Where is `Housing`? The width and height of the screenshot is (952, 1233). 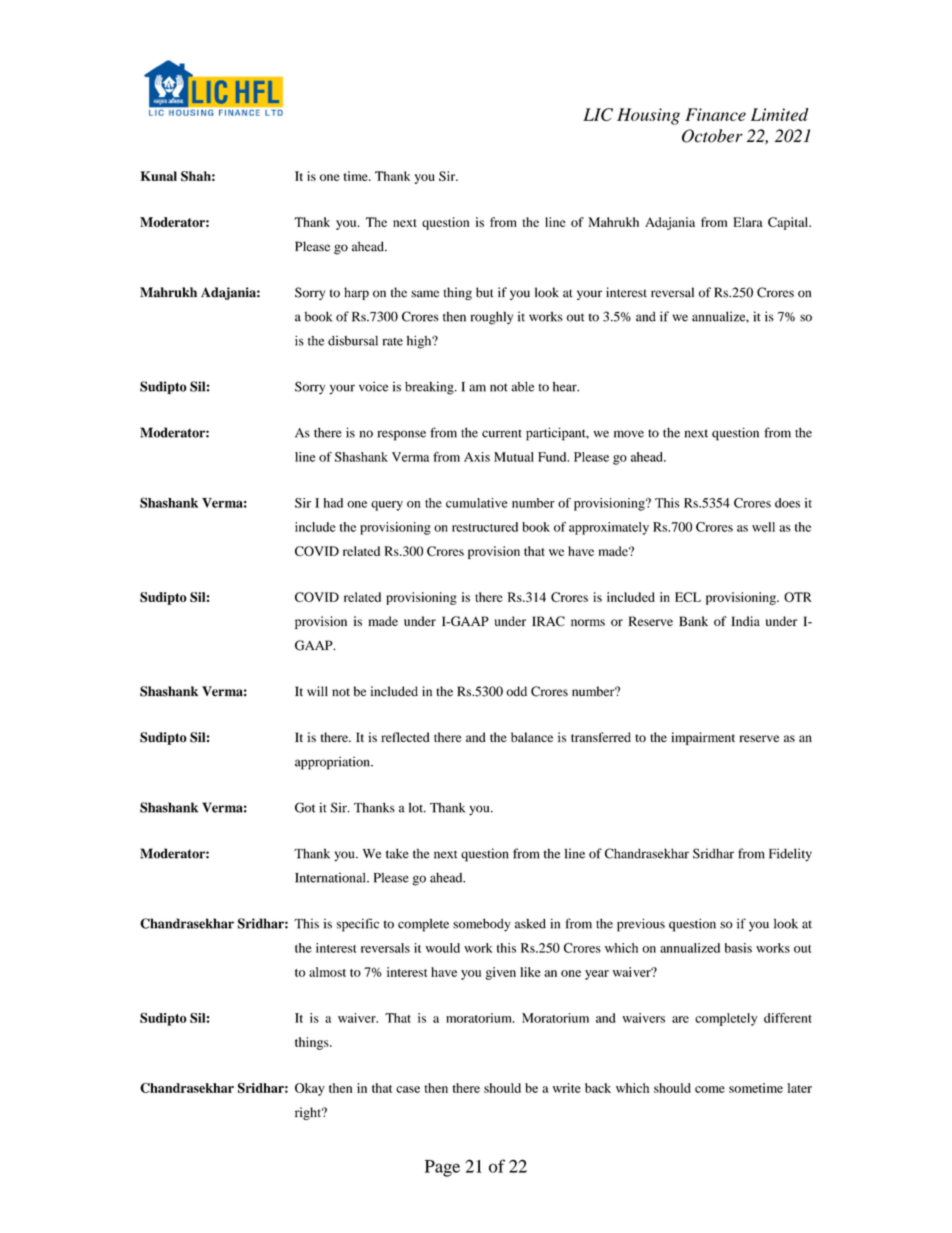 Housing is located at coordinates (648, 116).
